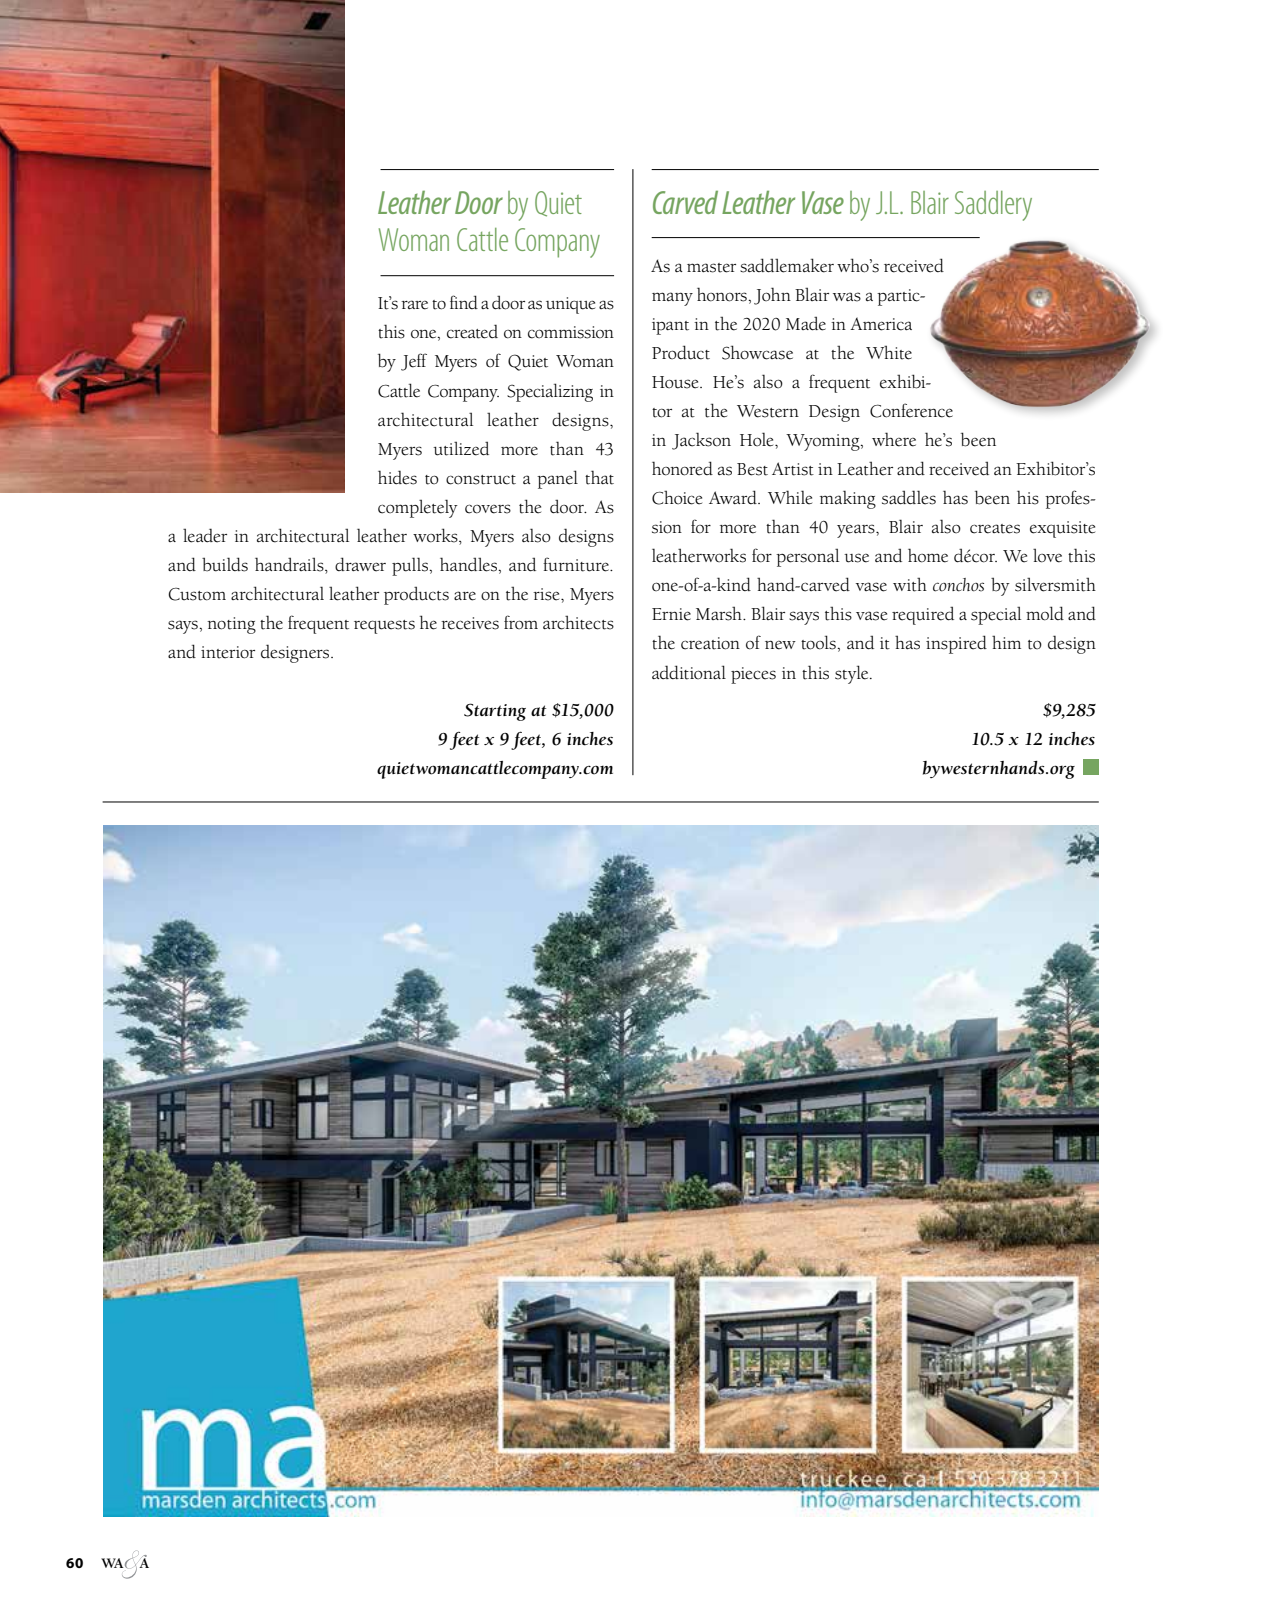 This image has width=1282, height=1619. Describe the element at coordinates (853, 674) in the image. I see `style` at that location.
